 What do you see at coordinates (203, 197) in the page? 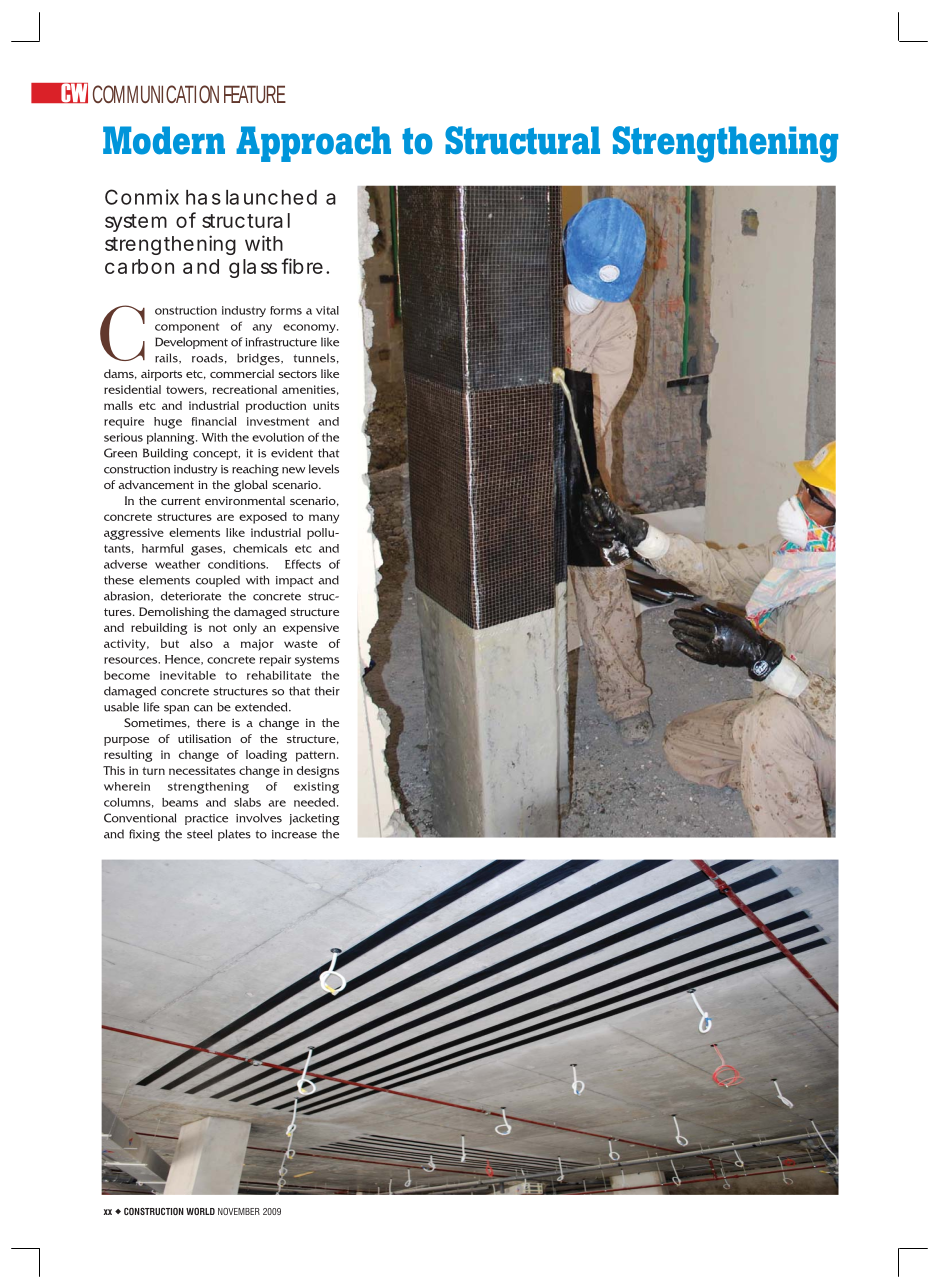
I see `has` at bounding box center [203, 197].
